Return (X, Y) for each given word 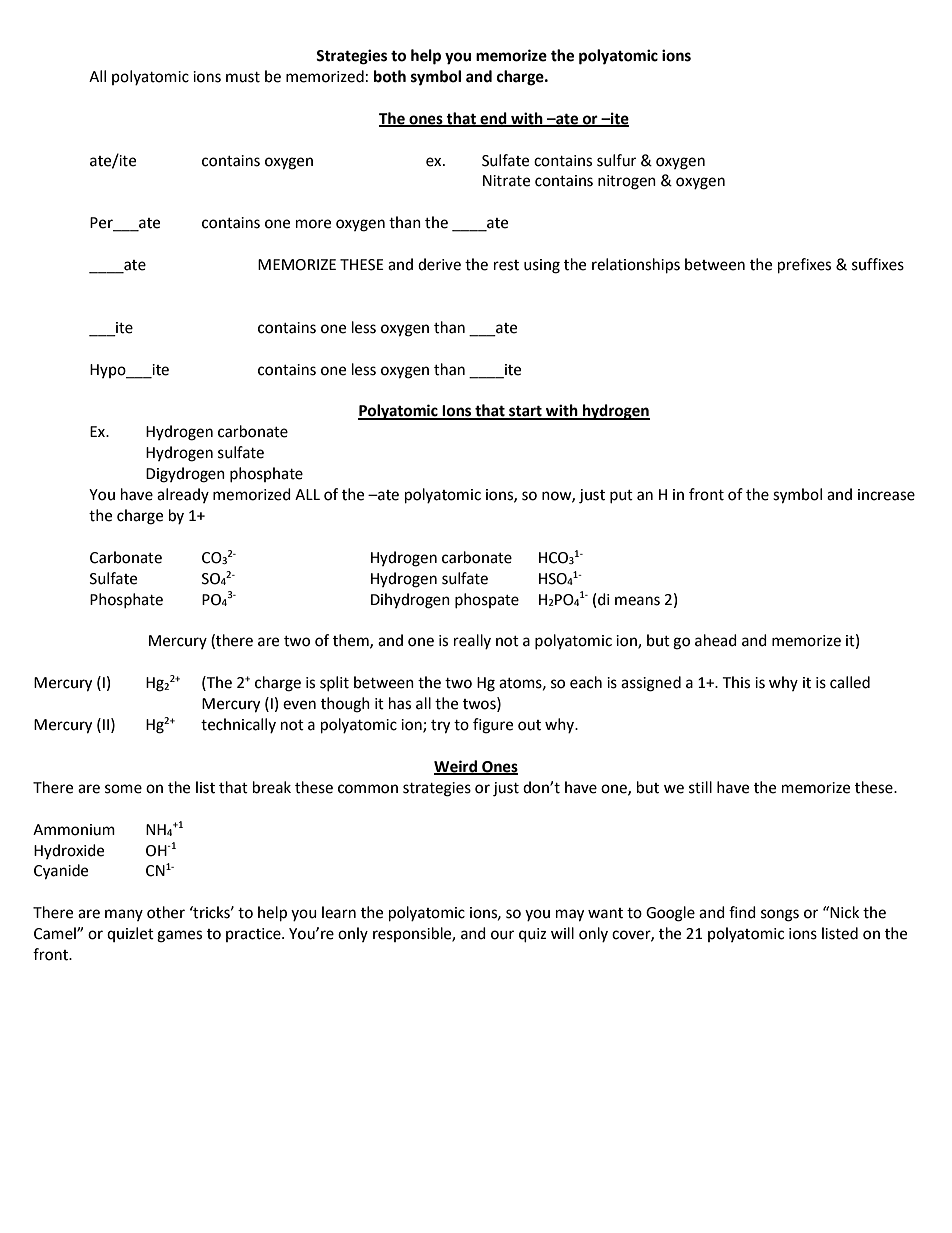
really (472, 641)
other (166, 912)
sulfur (616, 160)
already (183, 495)
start (525, 412)
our (502, 935)
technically (238, 725)
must (243, 77)
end (493, 119)
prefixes (804, 266)
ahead (716, 640)
